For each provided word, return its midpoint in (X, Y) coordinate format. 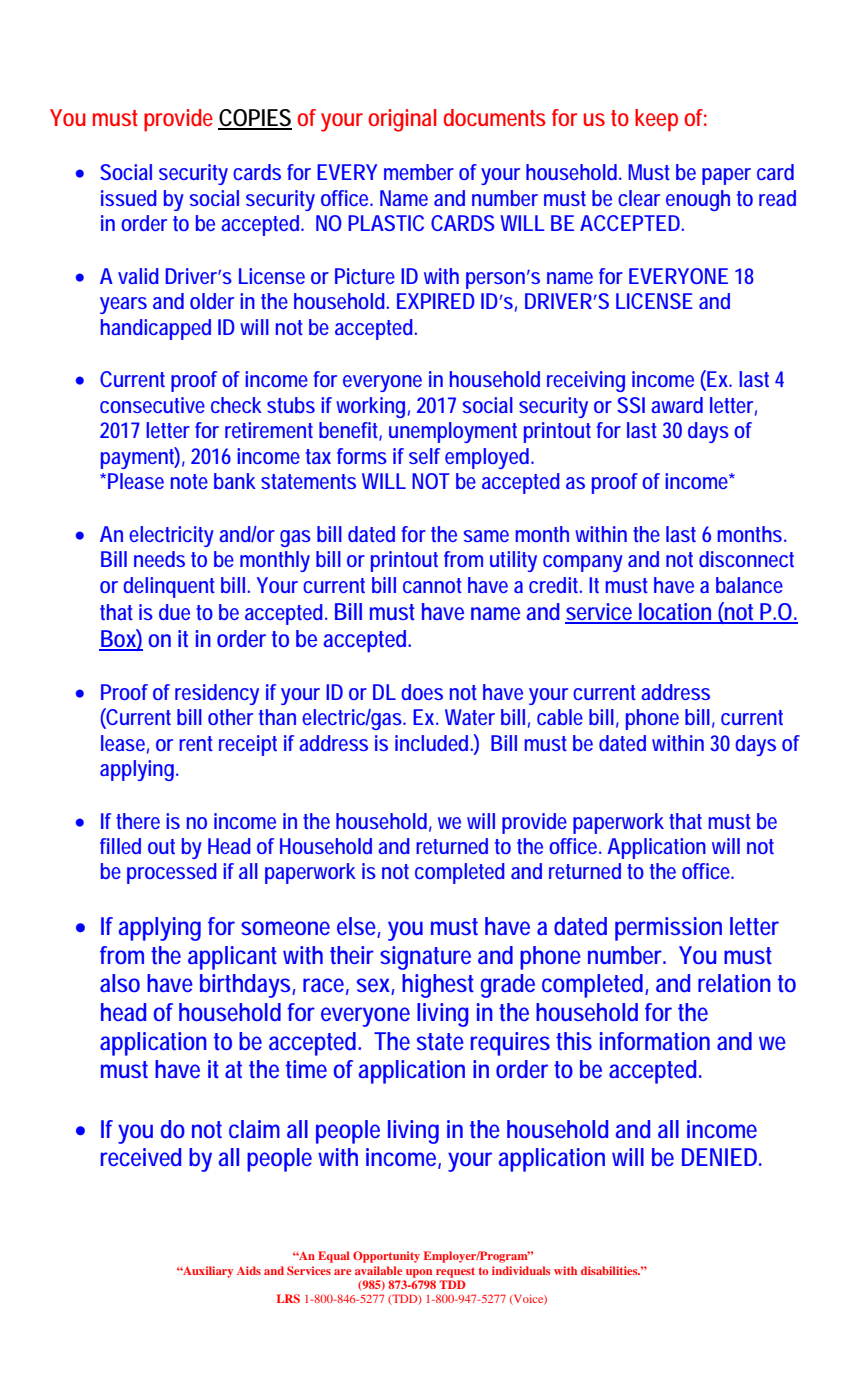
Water (470, 717)
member (419, 172)
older (212, 301)
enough (698, 200)
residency (217, 694)
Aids (249, 1270)
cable (560, 717)
